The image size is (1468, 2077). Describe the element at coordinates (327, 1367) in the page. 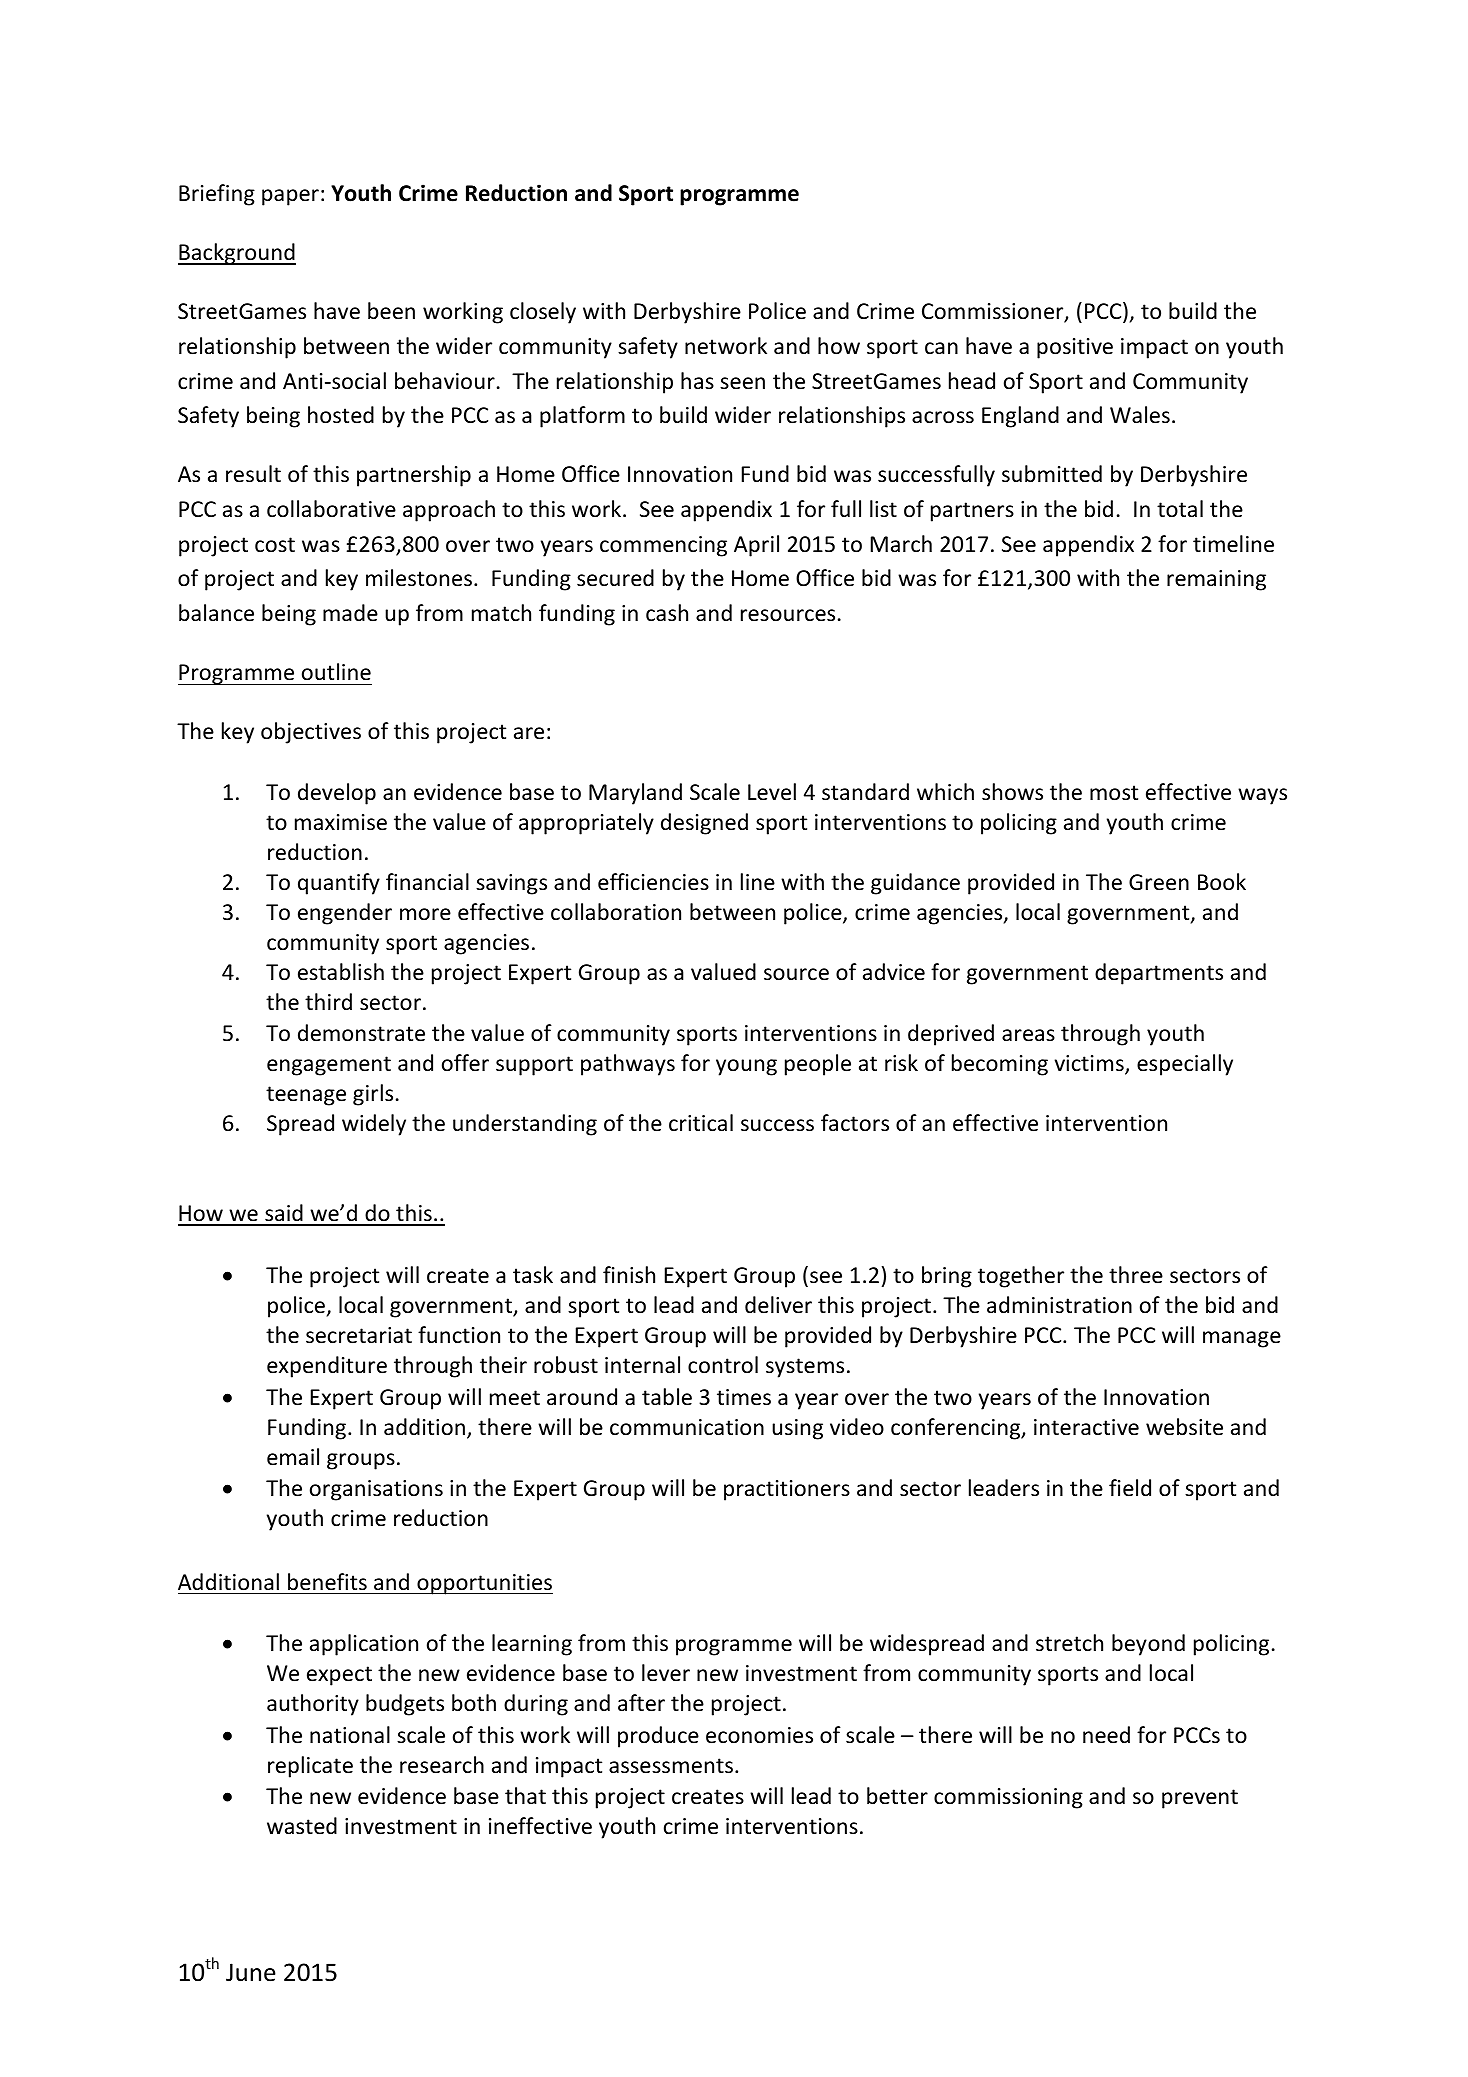

I see `expenditure` at that location.
